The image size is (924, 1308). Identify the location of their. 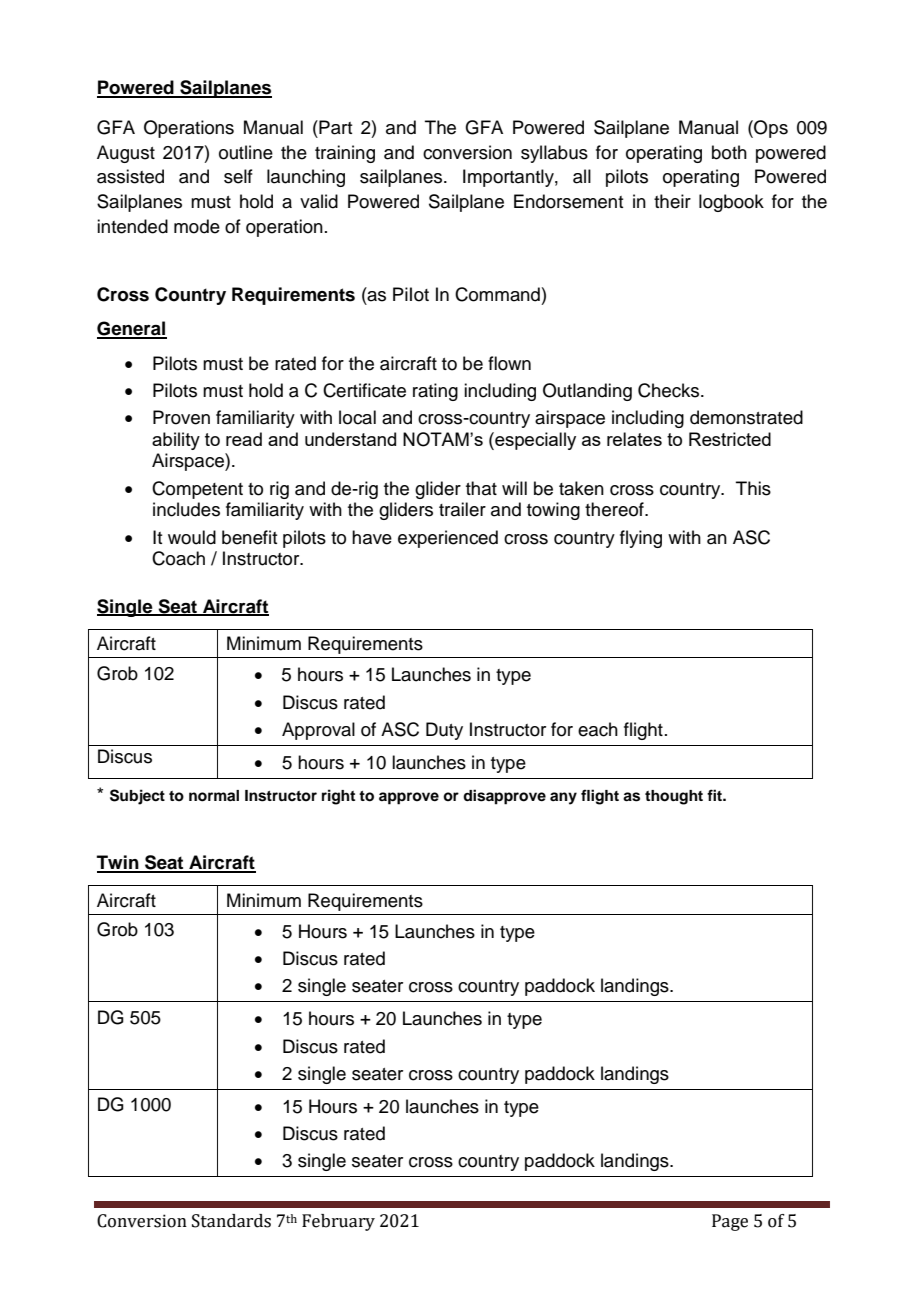
(672, 201).
